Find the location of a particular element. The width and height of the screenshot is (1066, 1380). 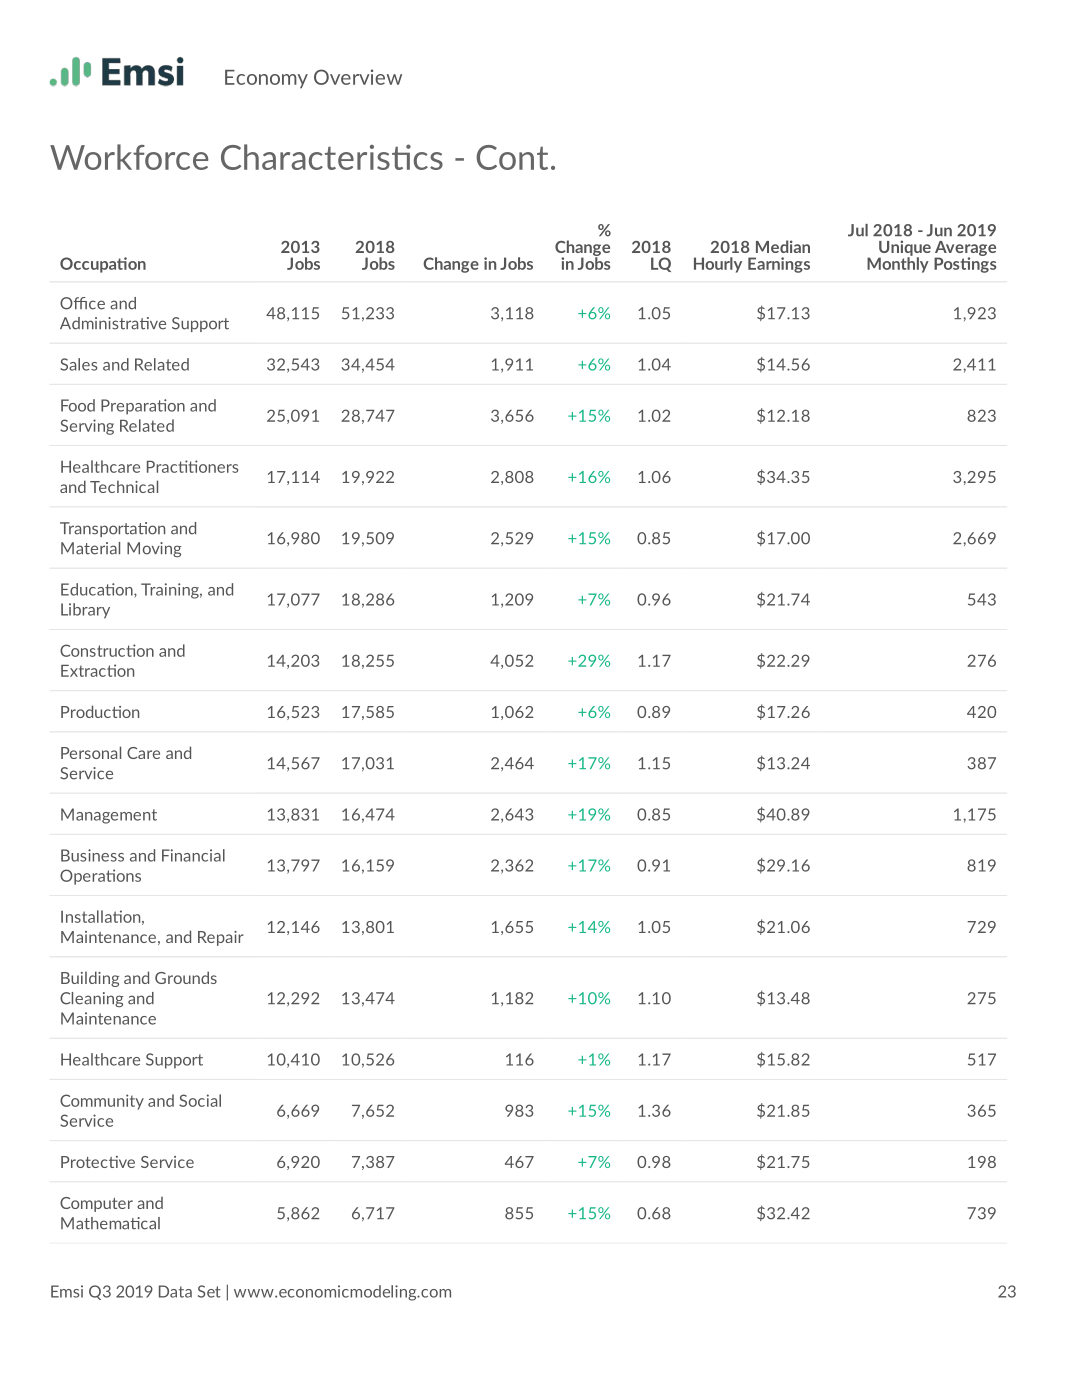

Data is located at coordinates (175, 1291).
